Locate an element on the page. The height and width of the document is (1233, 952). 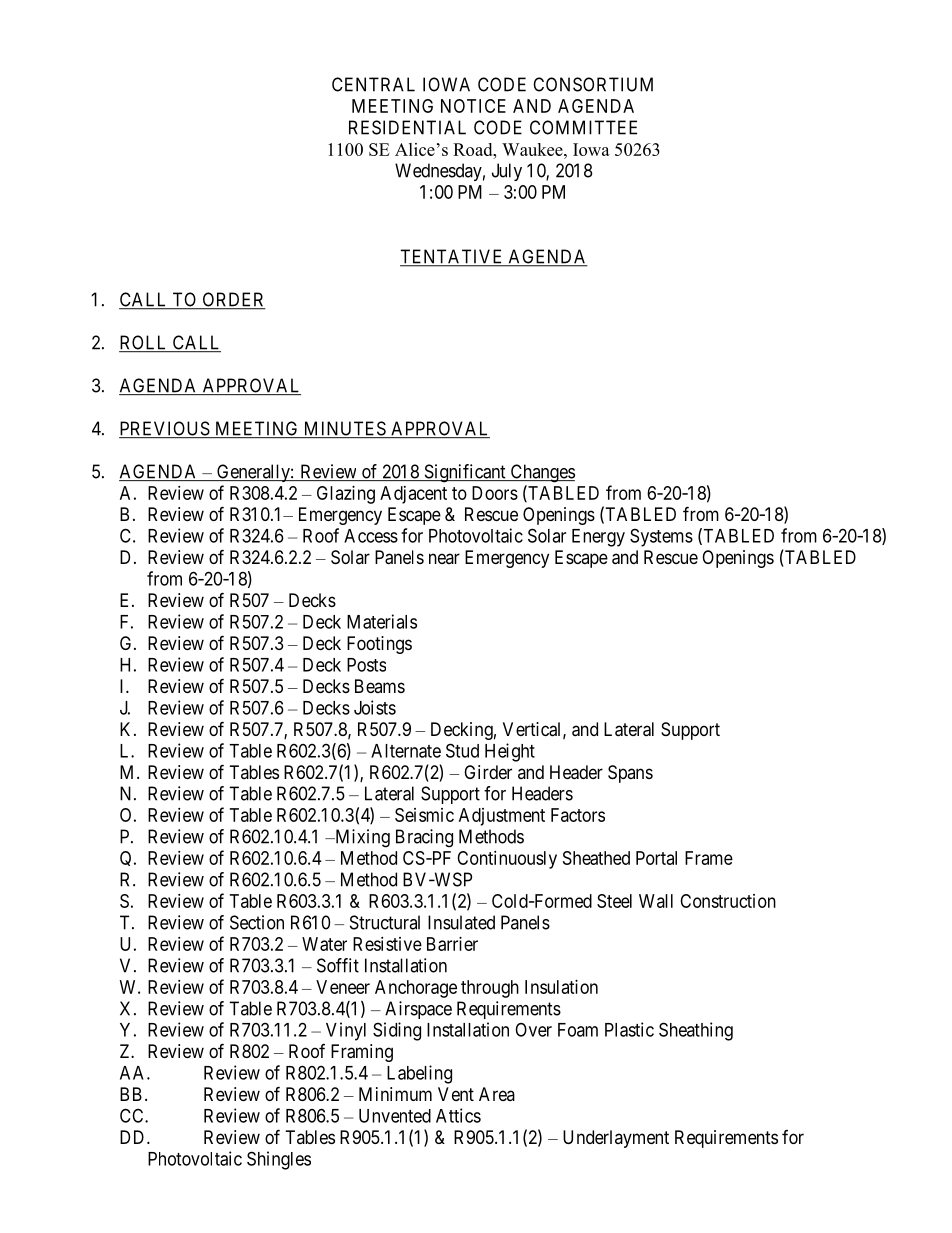
Labeling is located at coordinates (419, 1074).
